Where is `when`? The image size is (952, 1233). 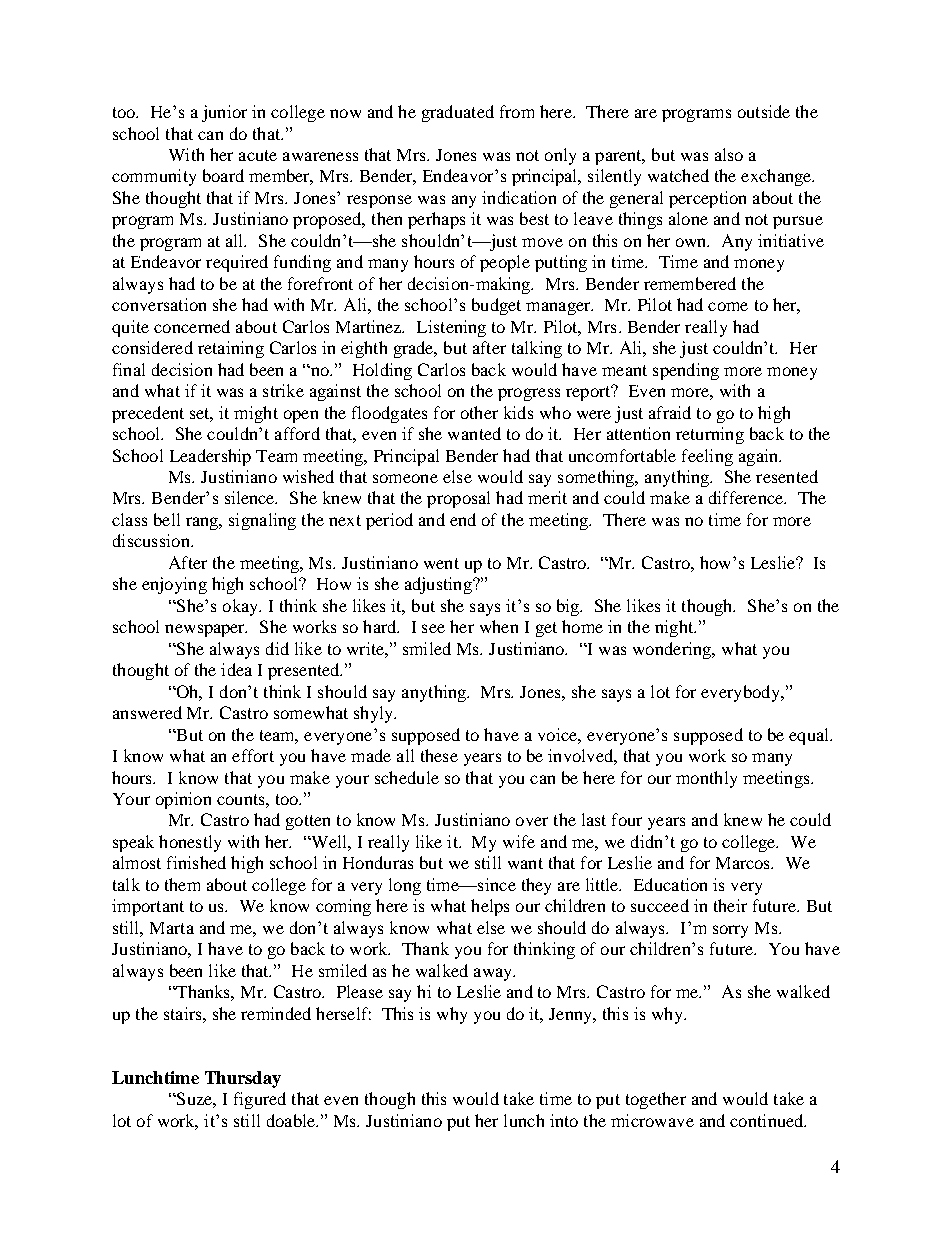 when is located at coordinates (499, 626).
